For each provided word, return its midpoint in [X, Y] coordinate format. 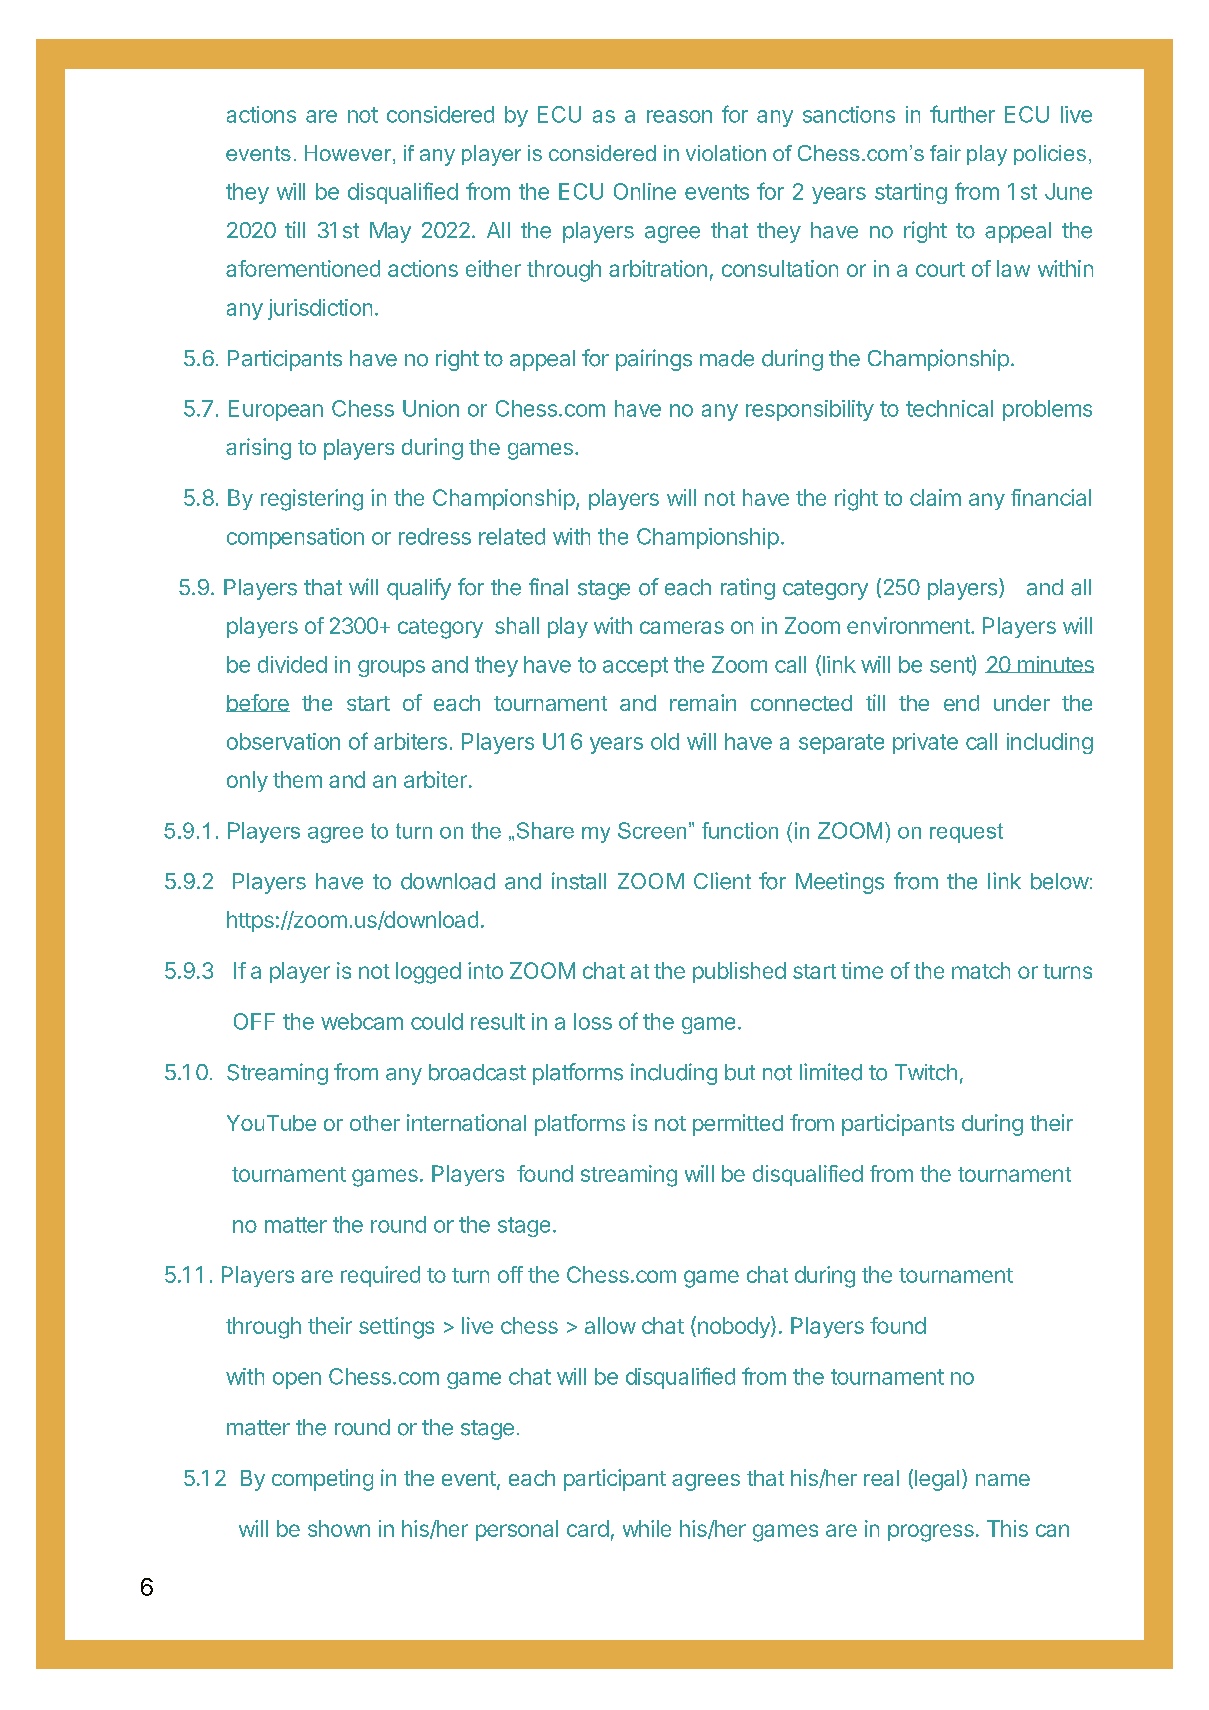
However [349, 154]
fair [945, 153]
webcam [362, 1021]
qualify [419, 589]
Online [645, 191]
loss [593, 1021]
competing [322, 1480]
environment [909, 625]
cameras [682, 627]
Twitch [926, 1072]
